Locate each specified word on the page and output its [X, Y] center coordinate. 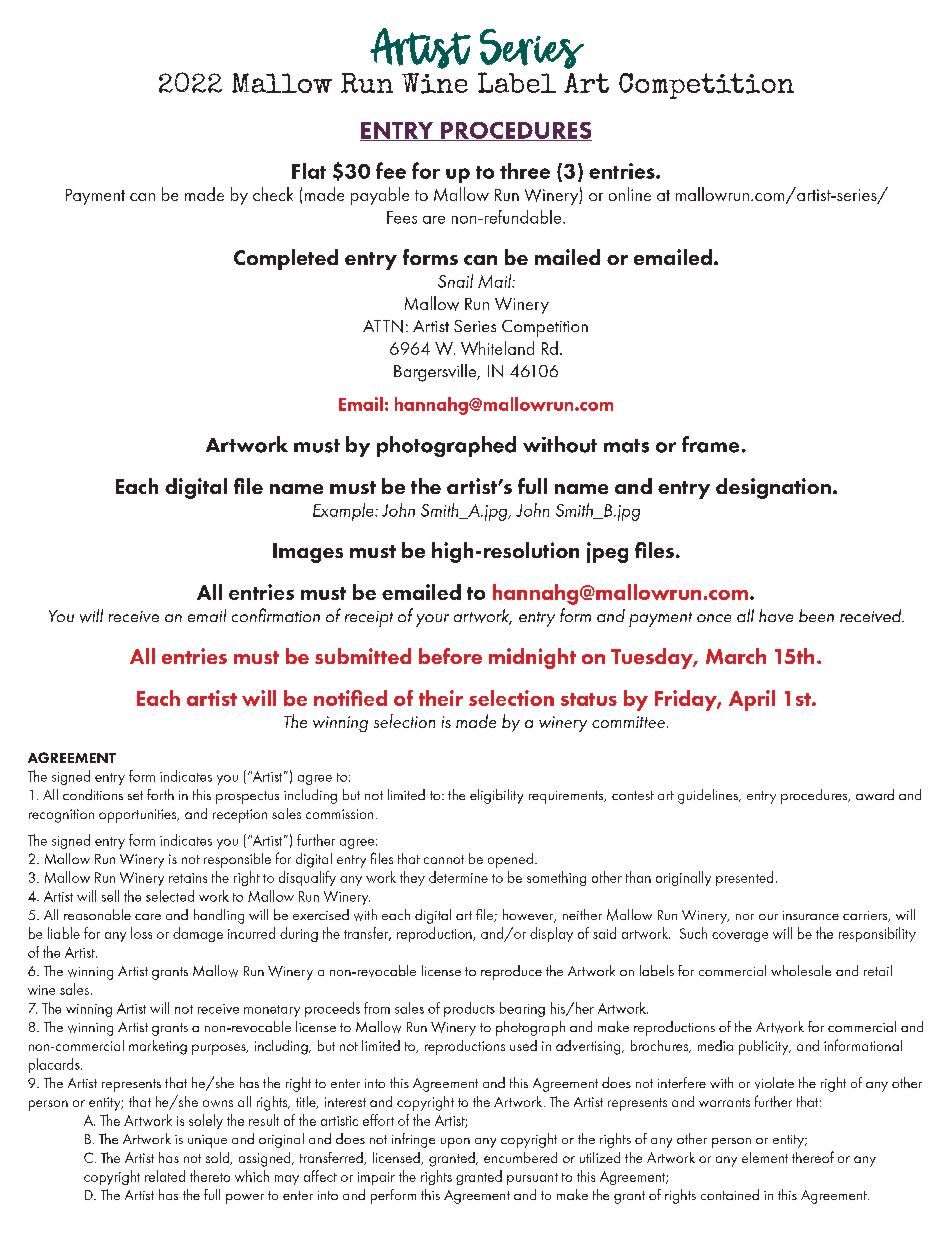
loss [141, 933]
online [630, 194]
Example [344, 512]
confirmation [276, 615]
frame [710, 444]
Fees [402, 217]
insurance [811, 915]
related [165, 1176]
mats [626, 446]
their [441, 698]
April [752, 700]
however [529, 916]
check [273, 194]
